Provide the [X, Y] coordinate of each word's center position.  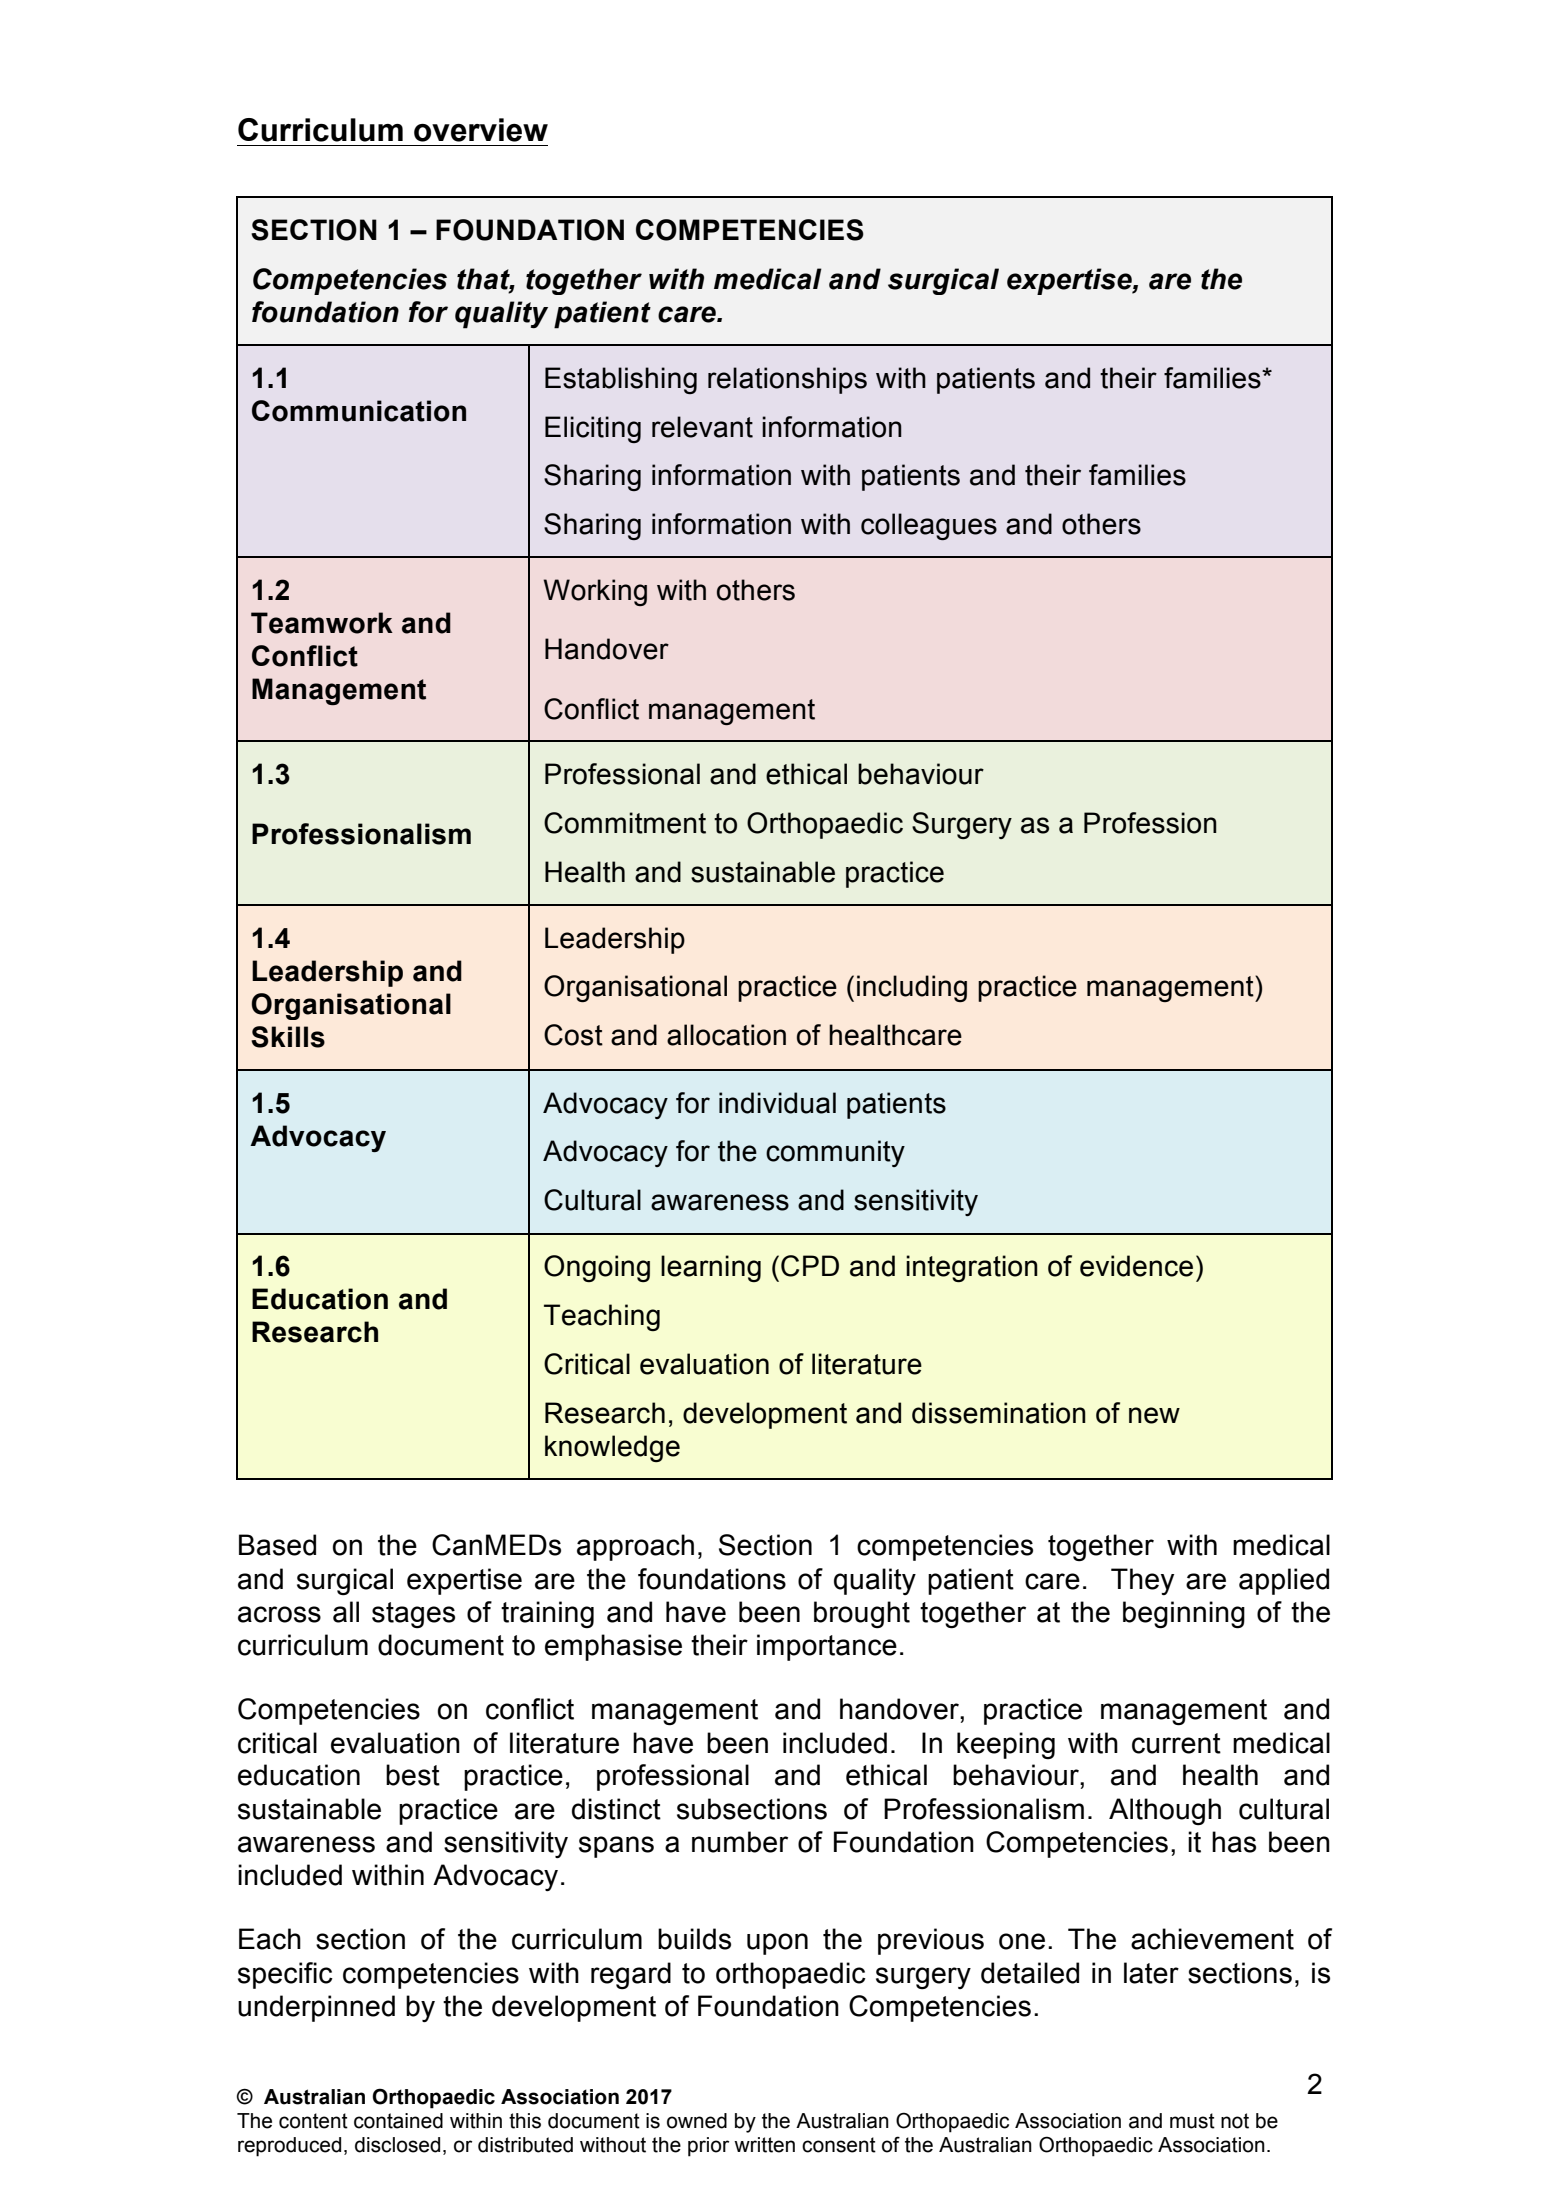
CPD [810, 1266]
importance [827, 1647]
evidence [1136, 1266]
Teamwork [322, 623]
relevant [702, 427]
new [1154, 1415]
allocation [726, 1035]
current [1176, 1743]
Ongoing [597, 1268]
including [912, 988]
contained [398, 2121]
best [413, 1775]
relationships [787, 380]
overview [481, 130]
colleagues [929, 526]
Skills [288, 1037]
